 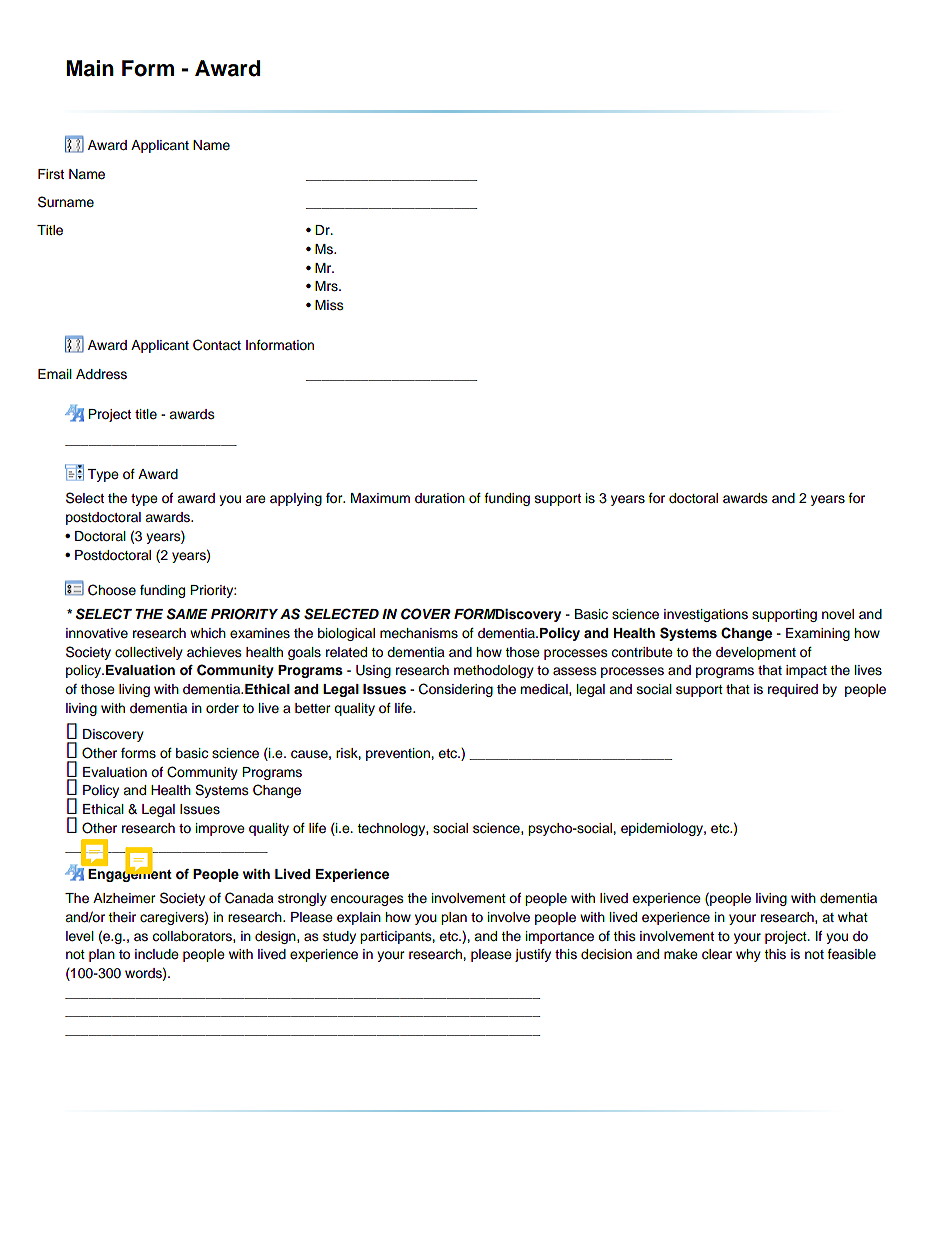 I want to click on applying, so click(x=296, y=499).
